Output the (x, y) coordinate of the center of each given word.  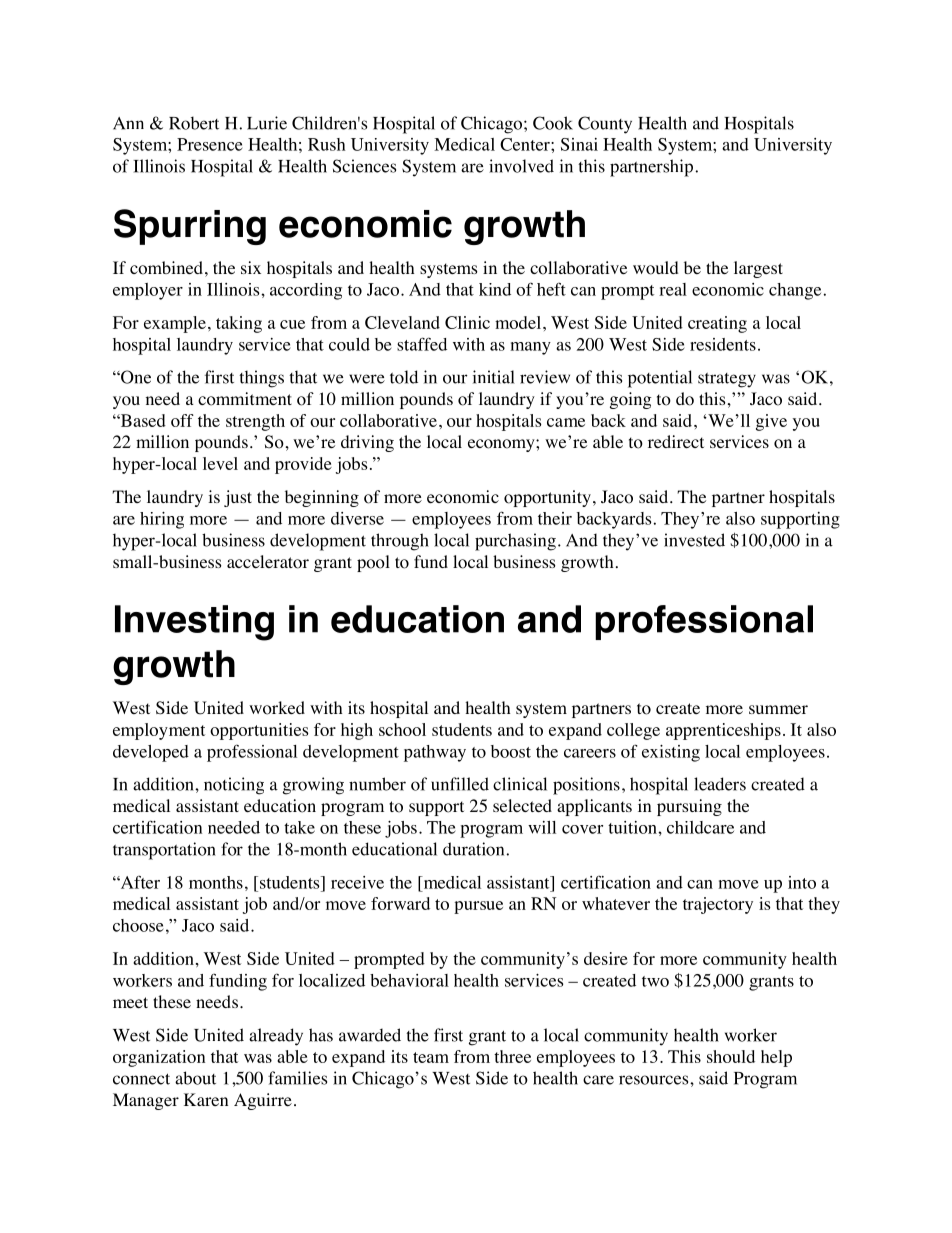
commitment (245, 399)
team (431, 1057)
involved (521, 166)
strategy (727, 380)
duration (475, 849)
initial (494, 377)
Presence (210, 144)
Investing (194, 623)
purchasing (515, 542)
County (605, 125)
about (195, 1078)
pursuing (689, 807)
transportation (164, 851)
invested (694, 540)
